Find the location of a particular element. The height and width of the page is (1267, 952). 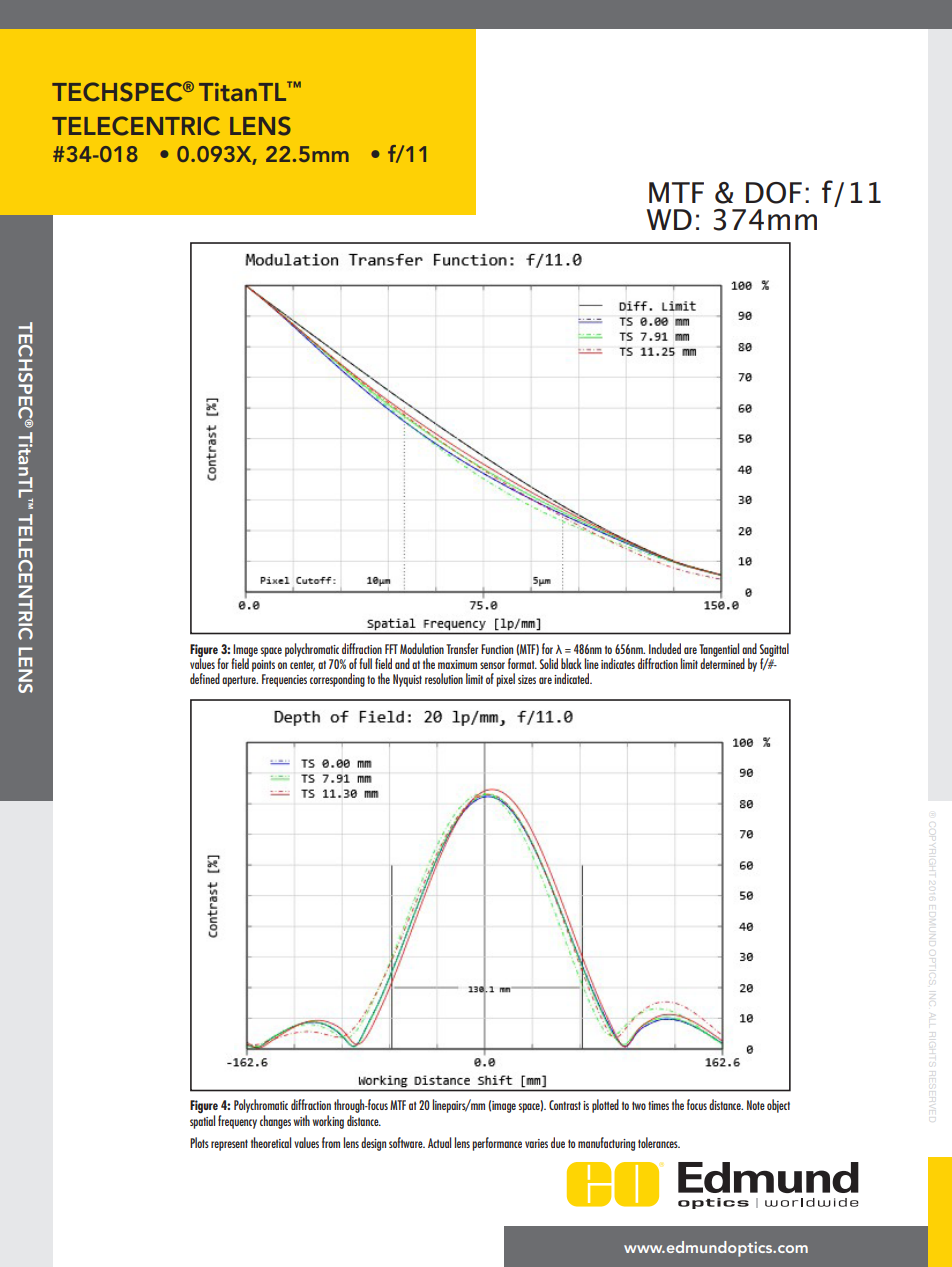

DOF is located at coordinates (774, 193).
